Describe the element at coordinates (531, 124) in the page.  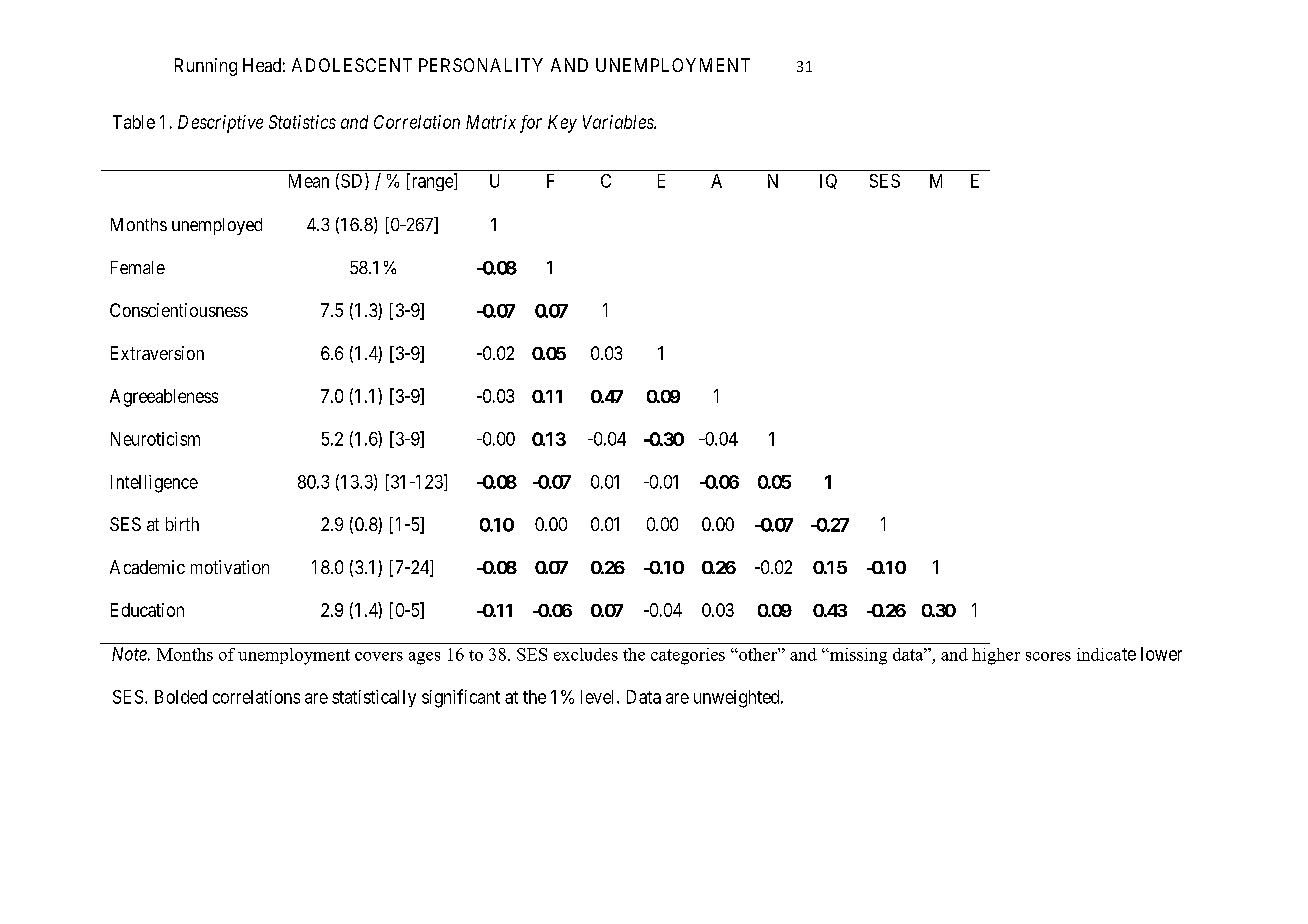
I see `for` at that location.
